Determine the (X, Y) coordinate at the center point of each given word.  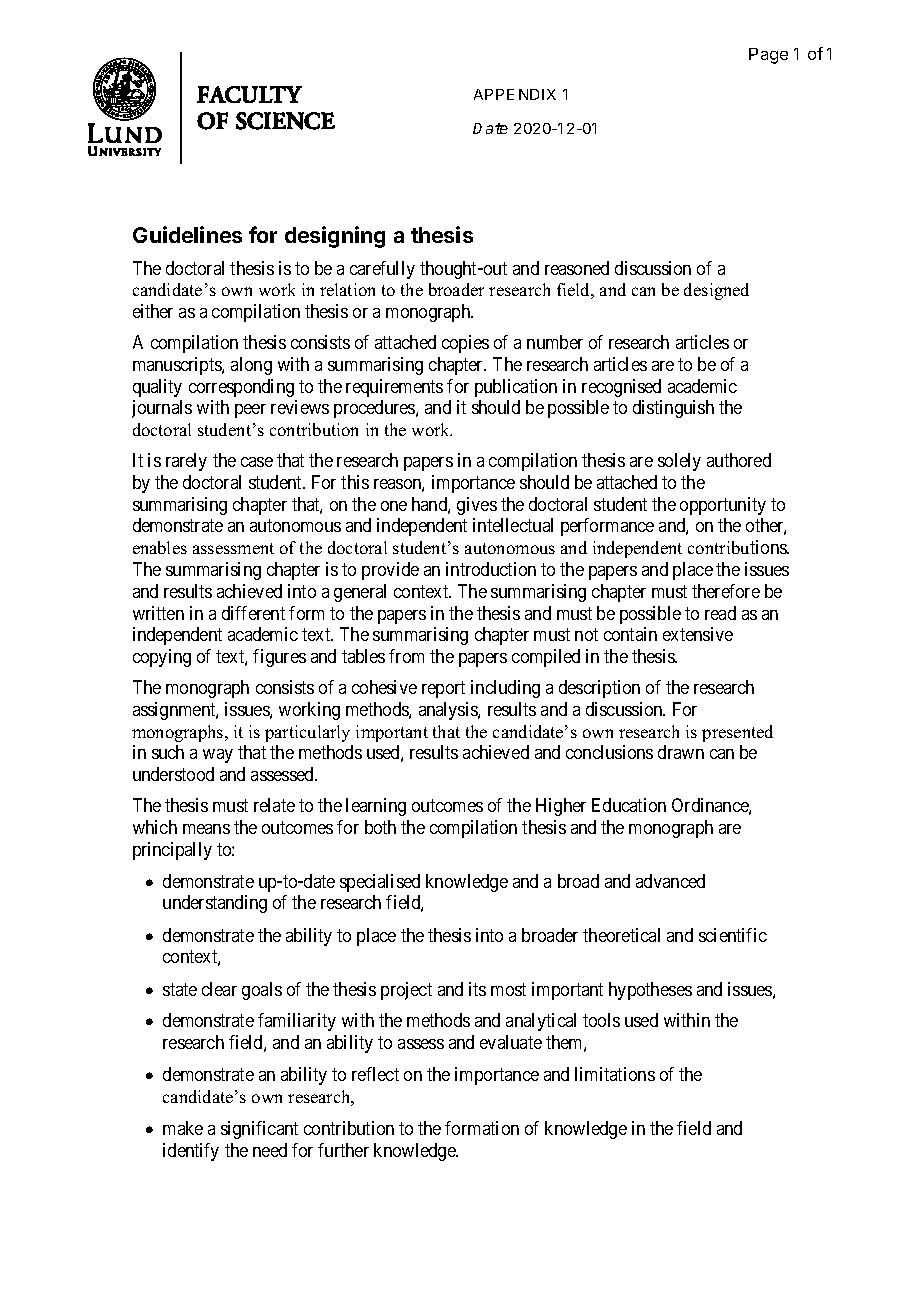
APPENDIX (515, 94)
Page (768, 56)
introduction (491, 569)
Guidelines (187, 234)
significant (259, 1130)
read (720, 613)
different (253, 613)
